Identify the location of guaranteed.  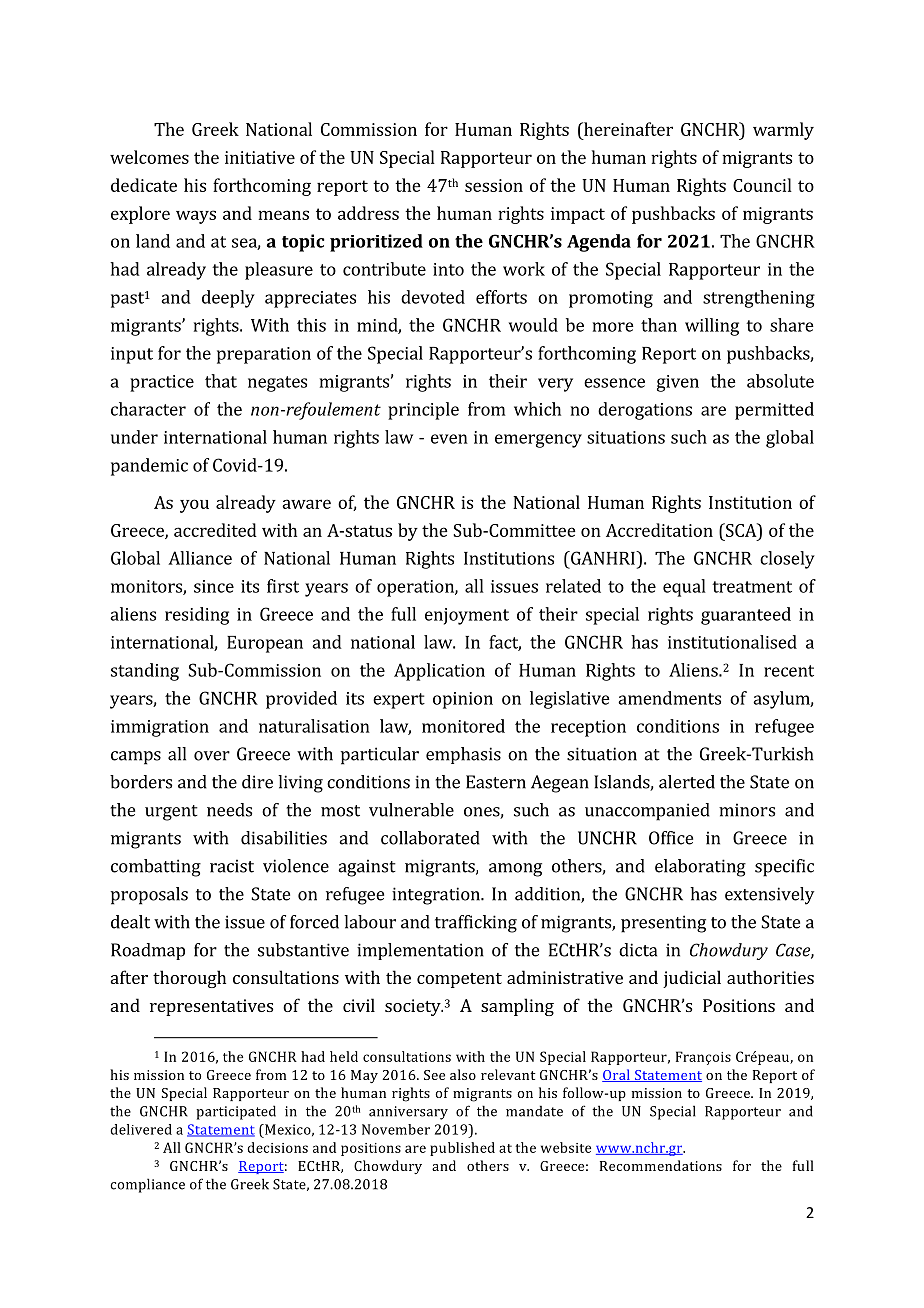
(746, 616).
